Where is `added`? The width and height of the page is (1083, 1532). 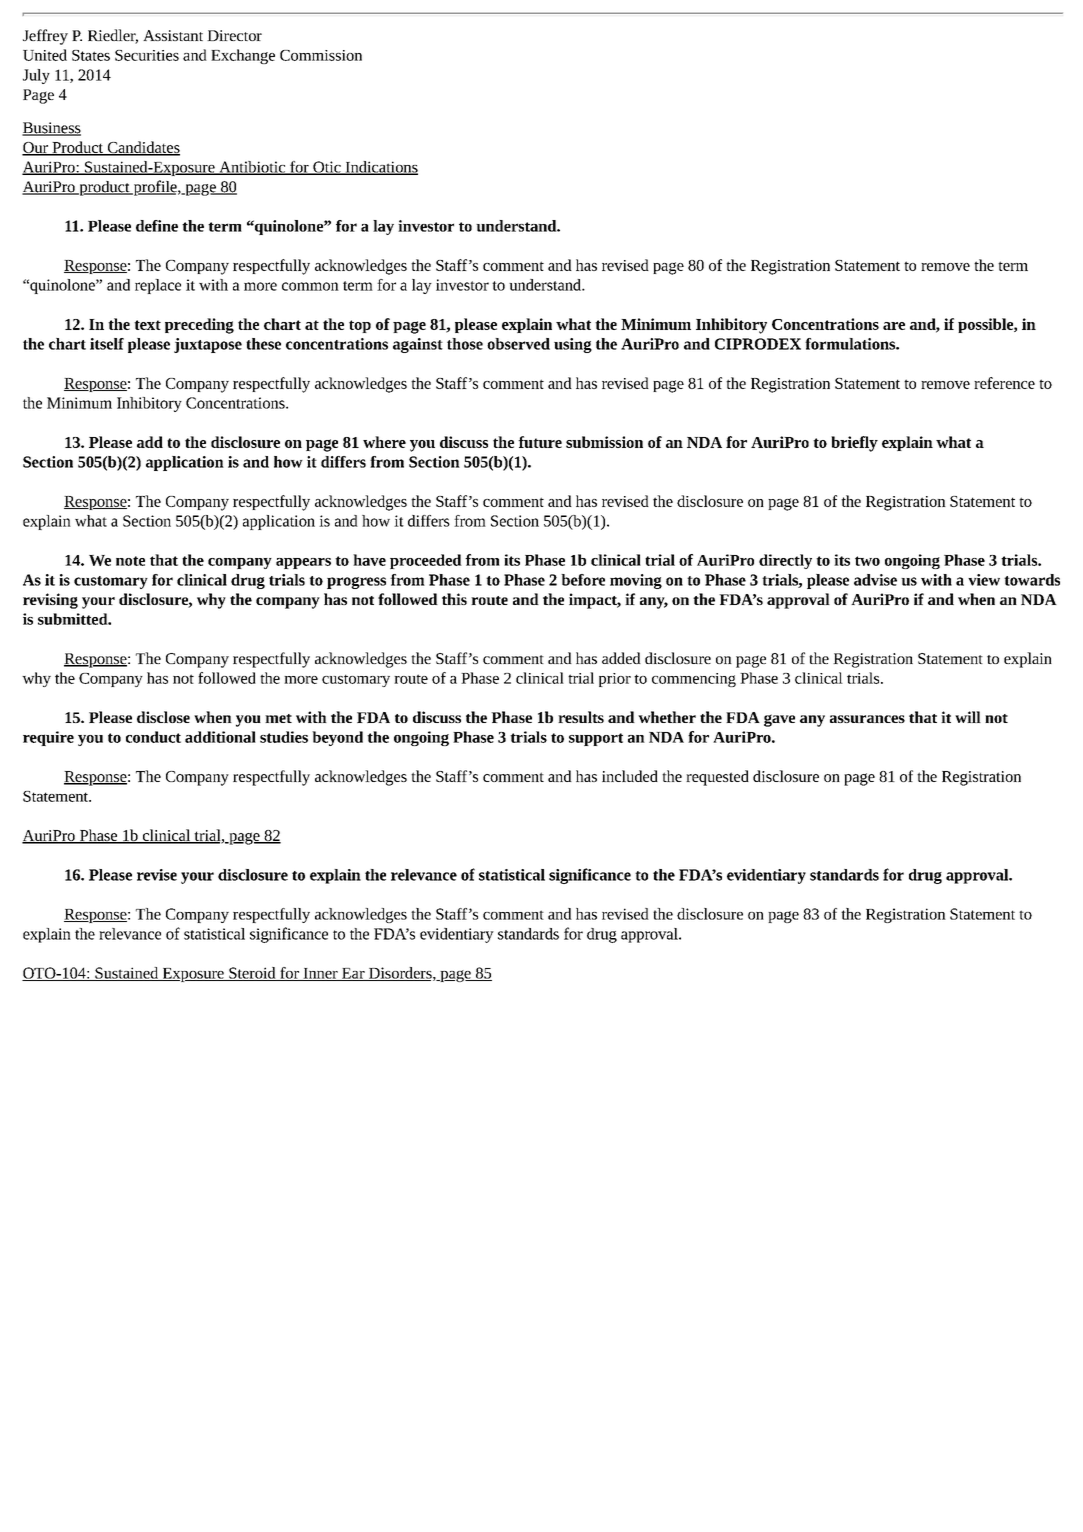
added is located at coordinates (621, 658).
